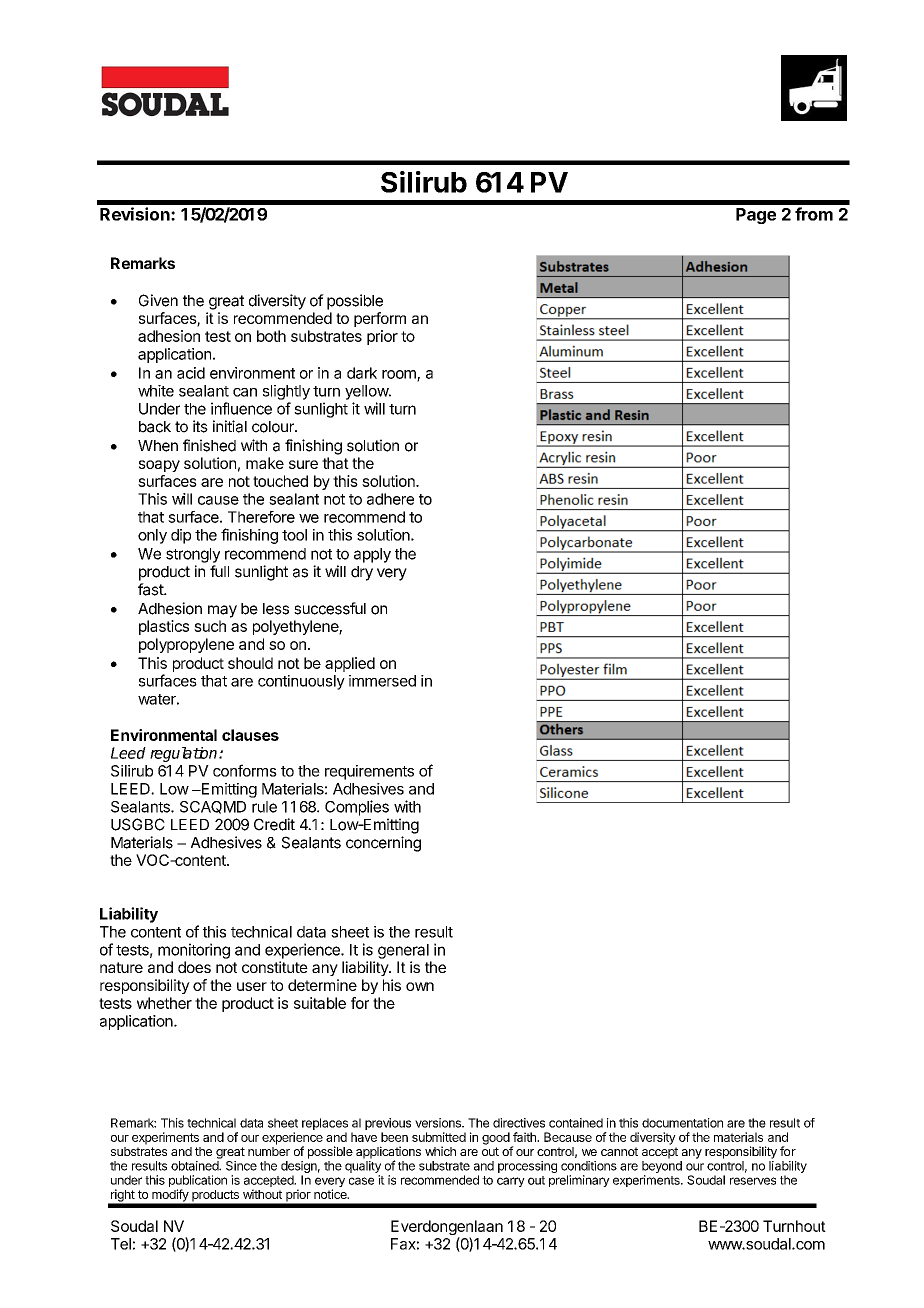 The width and height of the image is (924, 1308). I want to click on requirements, so click(369, 772).
